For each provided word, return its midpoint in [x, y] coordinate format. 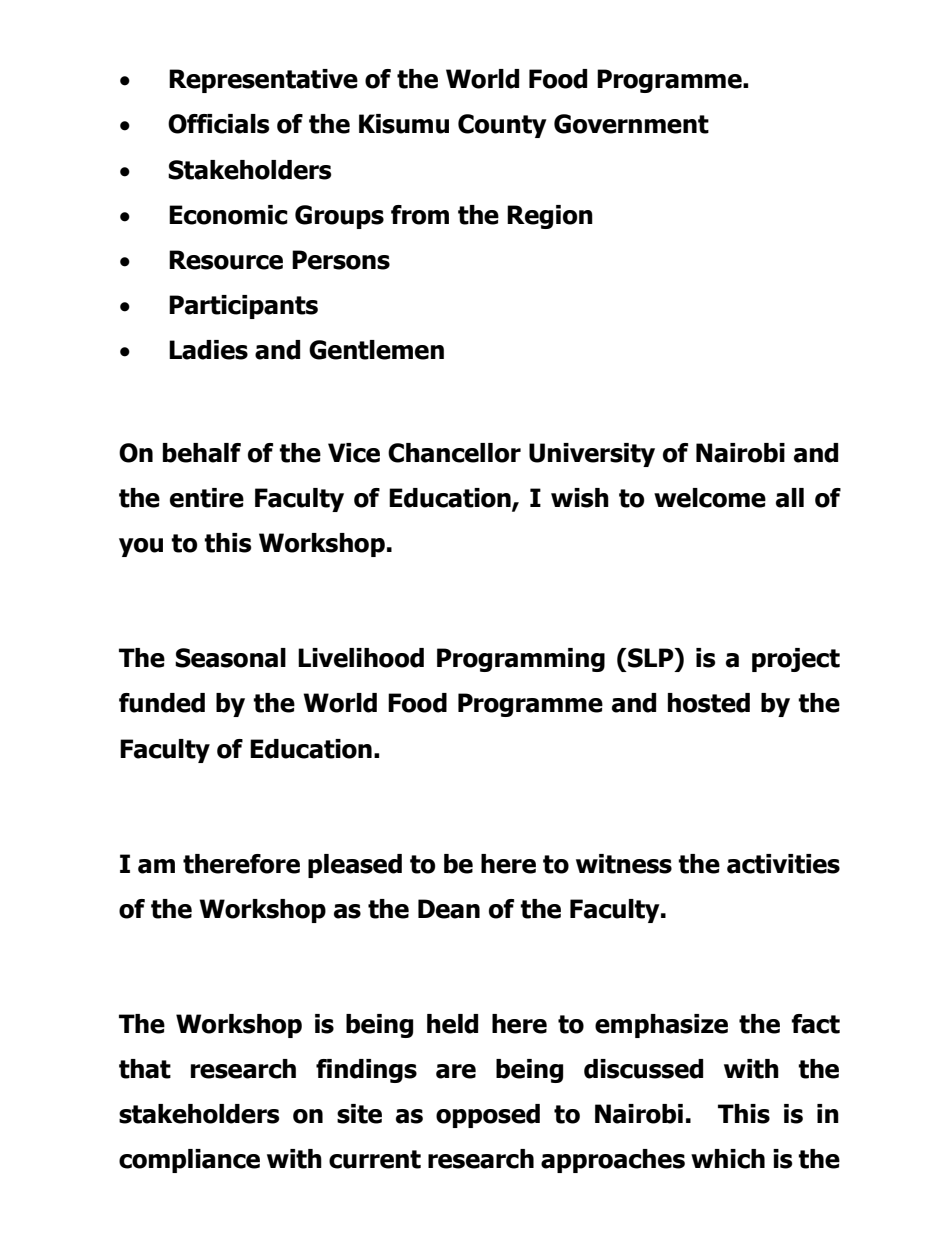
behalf [202, 453]
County [502, 126]
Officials [219, 124]
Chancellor [454, 453]
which [728, 1159]
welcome [710, 498]
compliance [189, 1161]
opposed [488, 1116]
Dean [449, 909]
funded [162, 703]
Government [631, 124]
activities [783, 864]
